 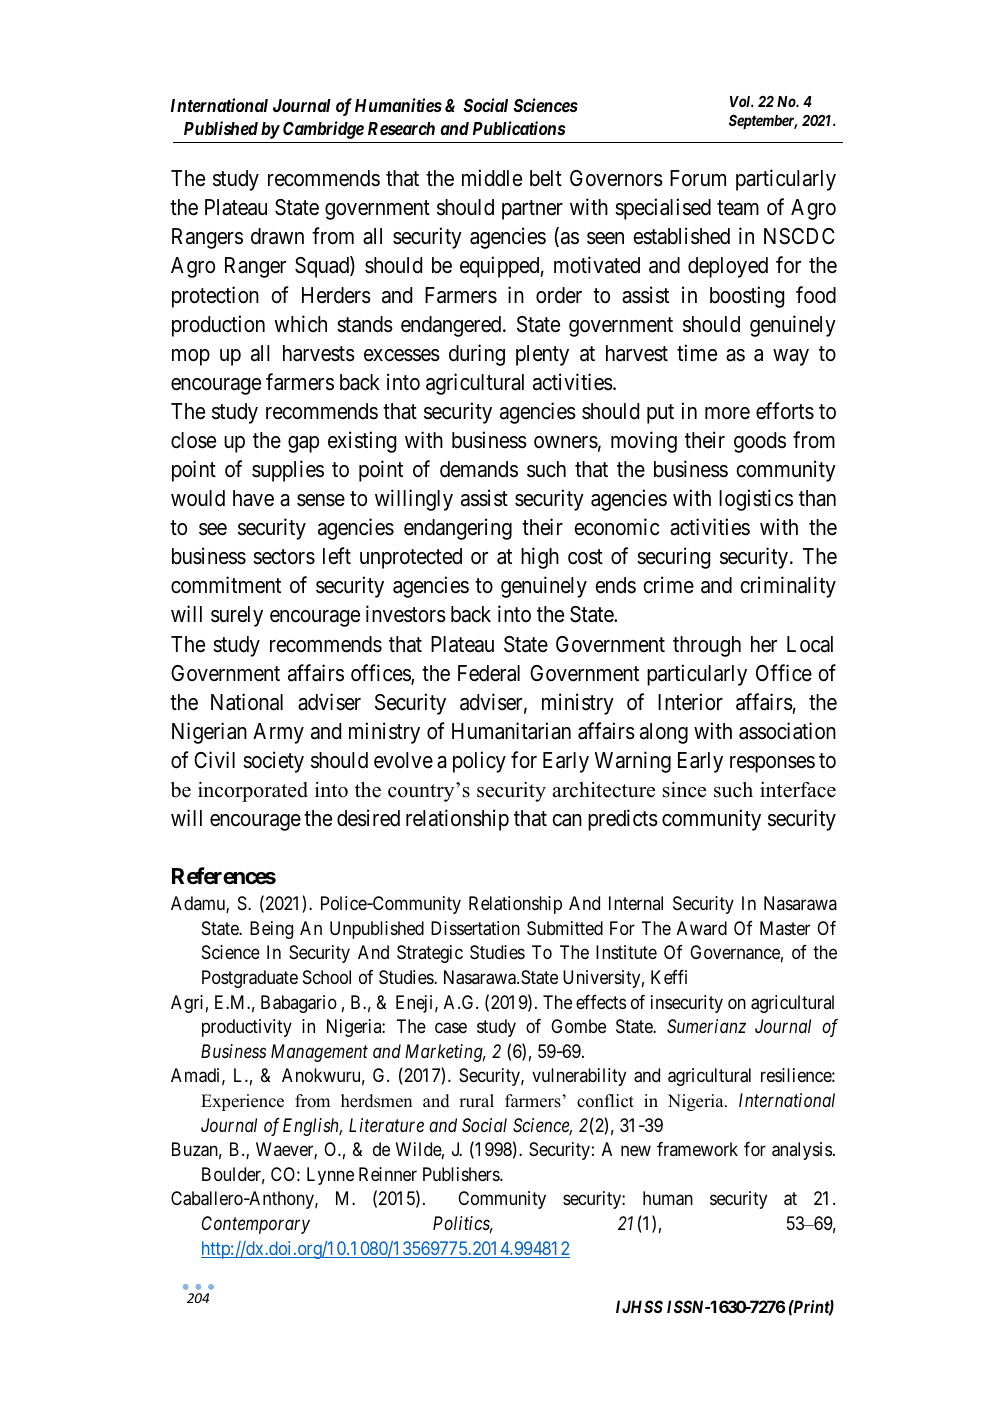 What do you see at coordinates (479, 469) in the image?
I see `demands` at bounding box center [479, 469].
